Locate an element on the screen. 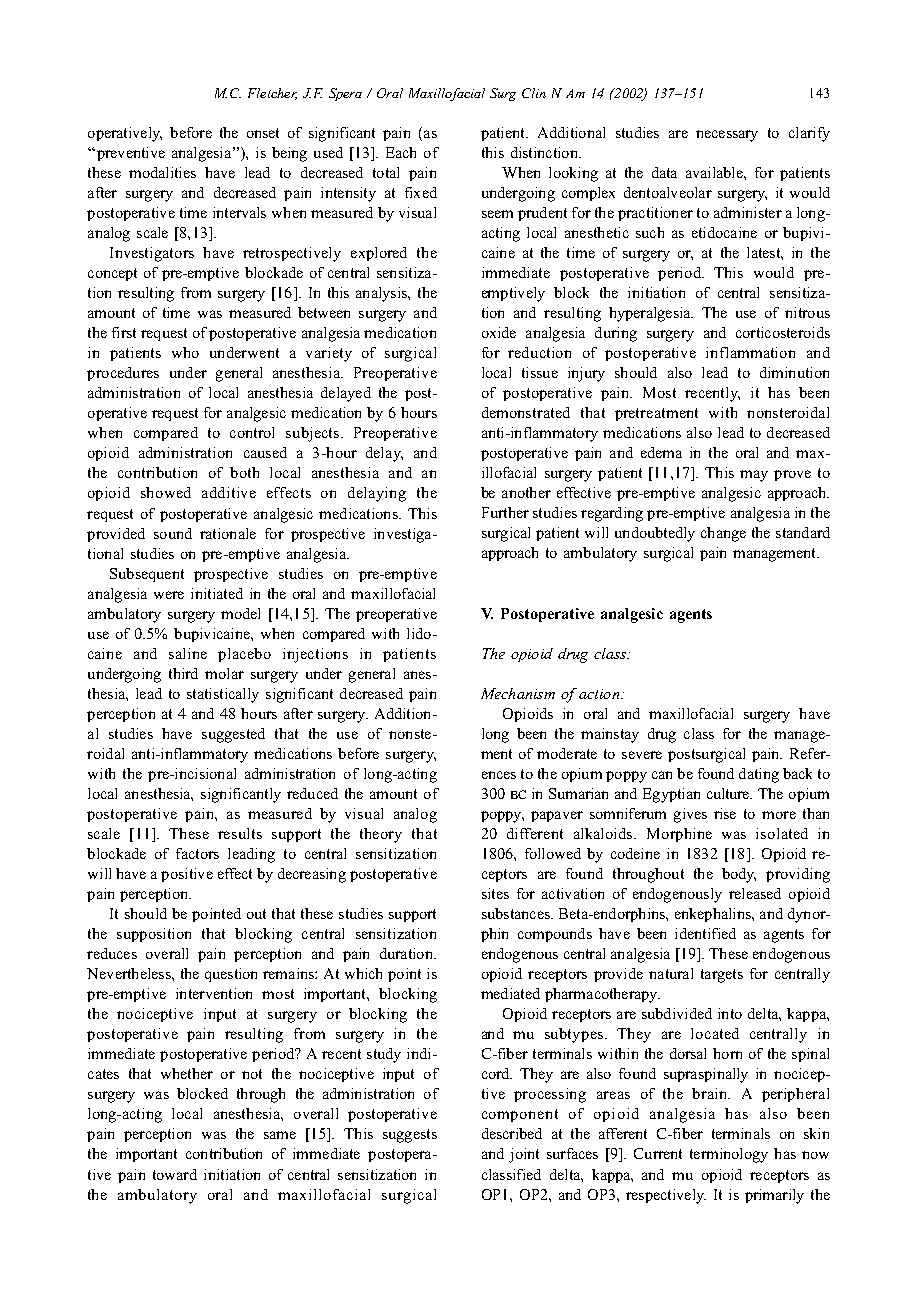 This screenshot has height=1316, width=921. onset is located at coordinates (263, 133).
